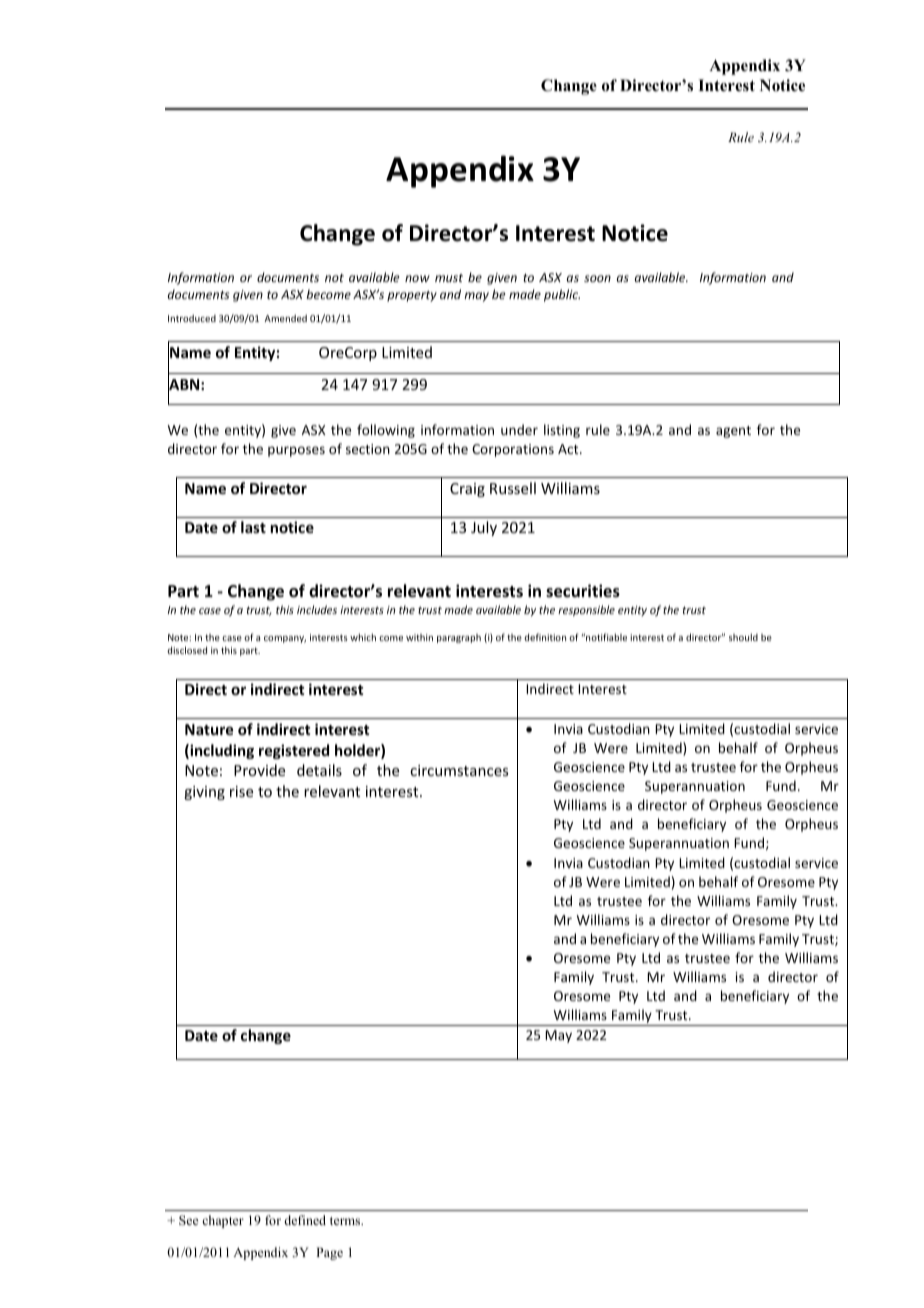 The height and width of the image is (1308, 924). What do you see at coordinates (459, 770) in the image?
I see `circumstances` at bounding box center [459, 770].
